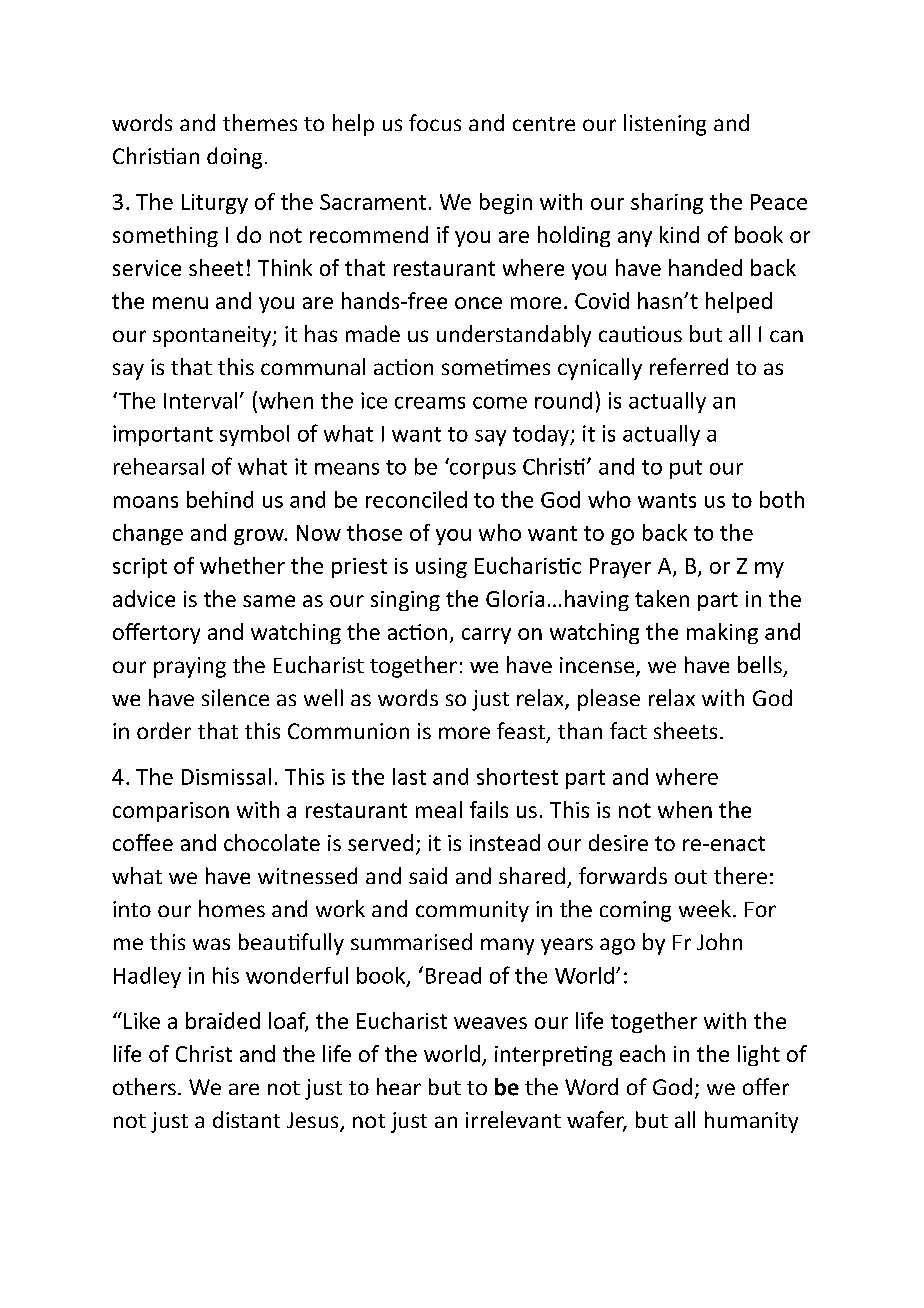 Image resolution: width=924 pixels, height=1308 pixels. Describe the element at coordinates (234, 158) in the image. I see `doing` at that location.
